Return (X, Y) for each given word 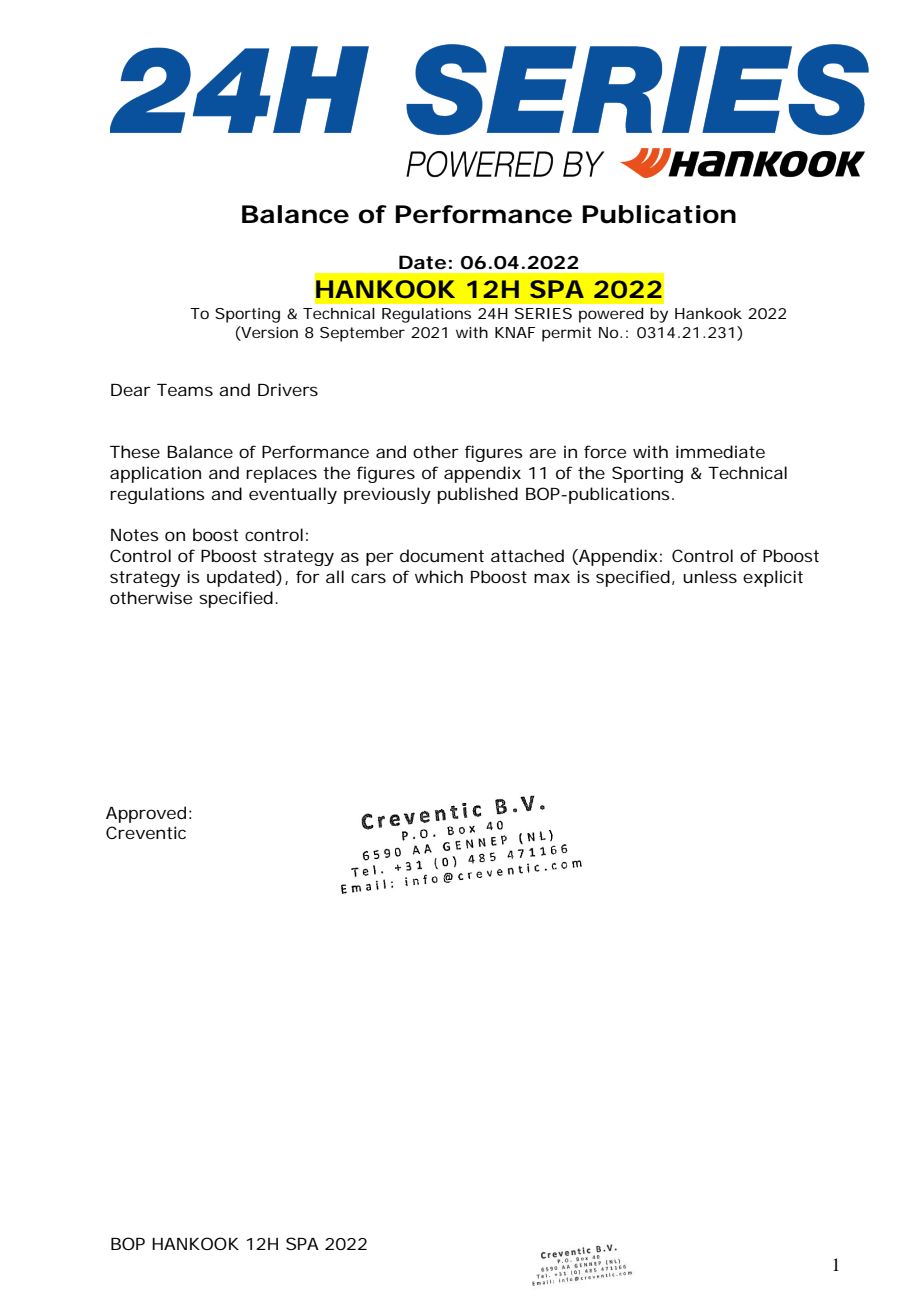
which (439, 576)
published (478, 495)
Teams (185, 390)
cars (368, 578)
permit (566, 334)
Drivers (288, 389)
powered (611, 315)
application (155, 474)
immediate (720, 451)
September (362, 334)
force (605, 451)
